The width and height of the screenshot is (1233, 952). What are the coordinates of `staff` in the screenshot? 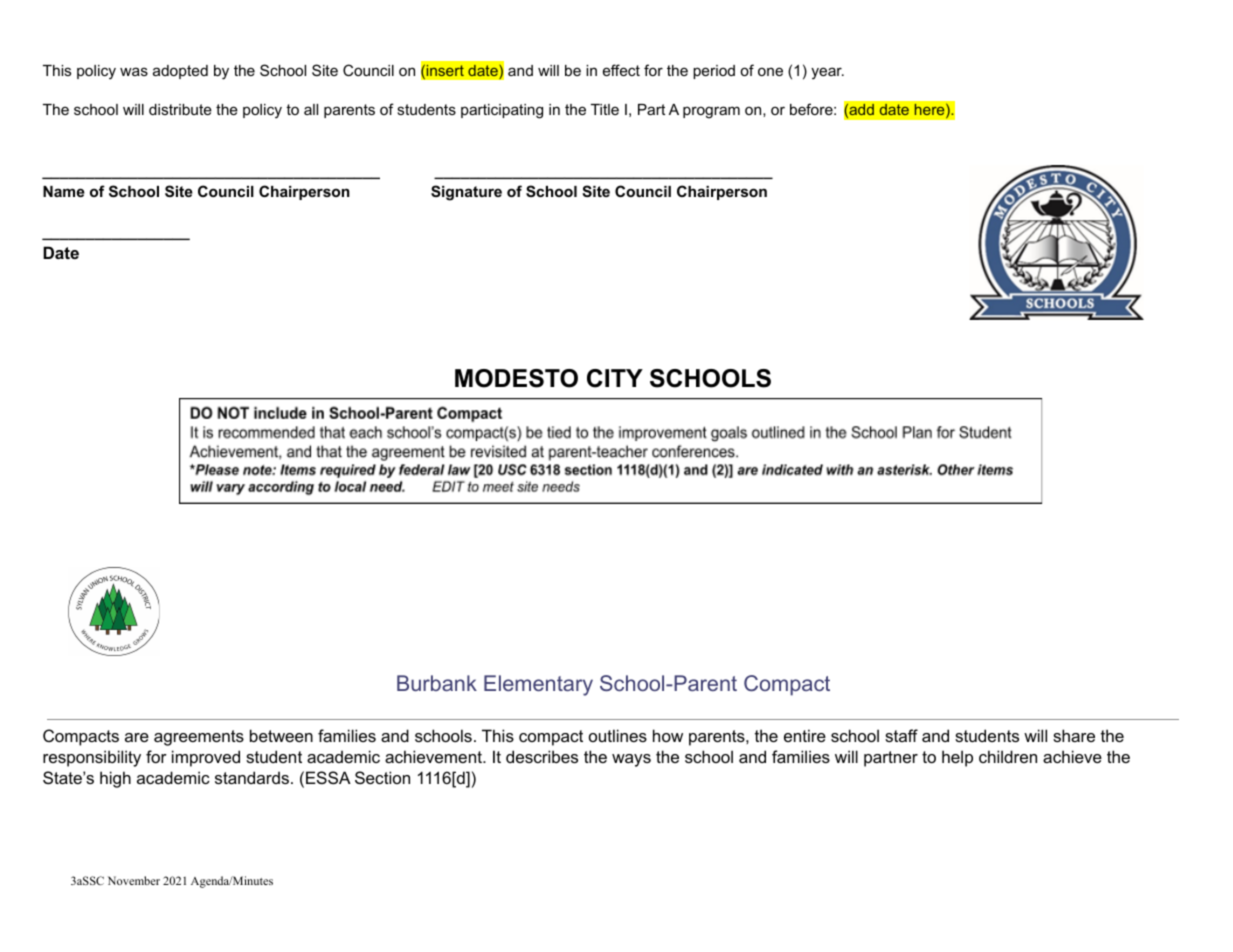 It's located at (901, 735).
